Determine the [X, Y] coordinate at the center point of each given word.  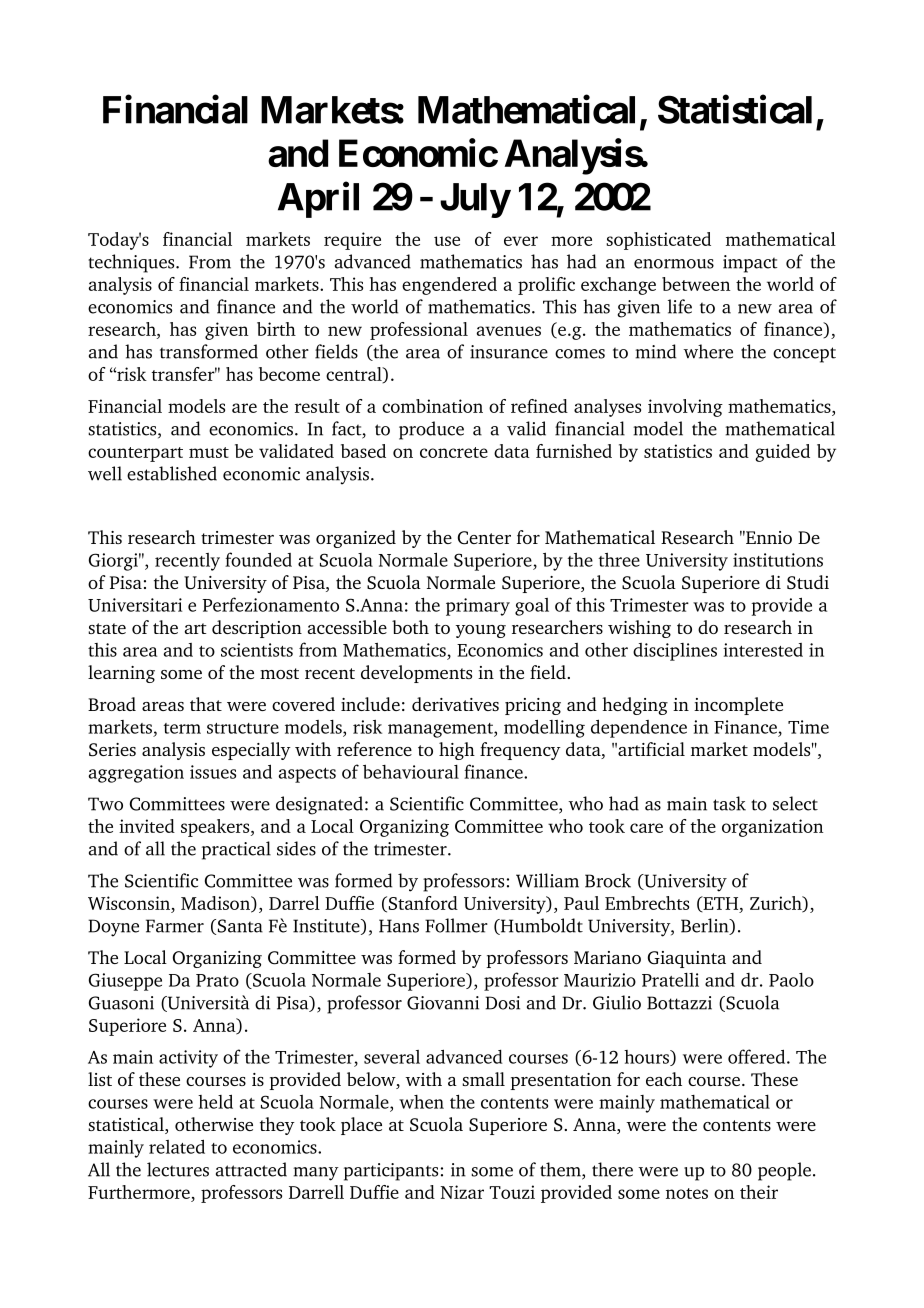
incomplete [738, 706]
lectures [178, 1169]
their [759, 1192]
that [206, 704]
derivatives [455, 704]
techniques [132, 263]
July [475, 200]
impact [750, 264]
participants [391, 1172]
